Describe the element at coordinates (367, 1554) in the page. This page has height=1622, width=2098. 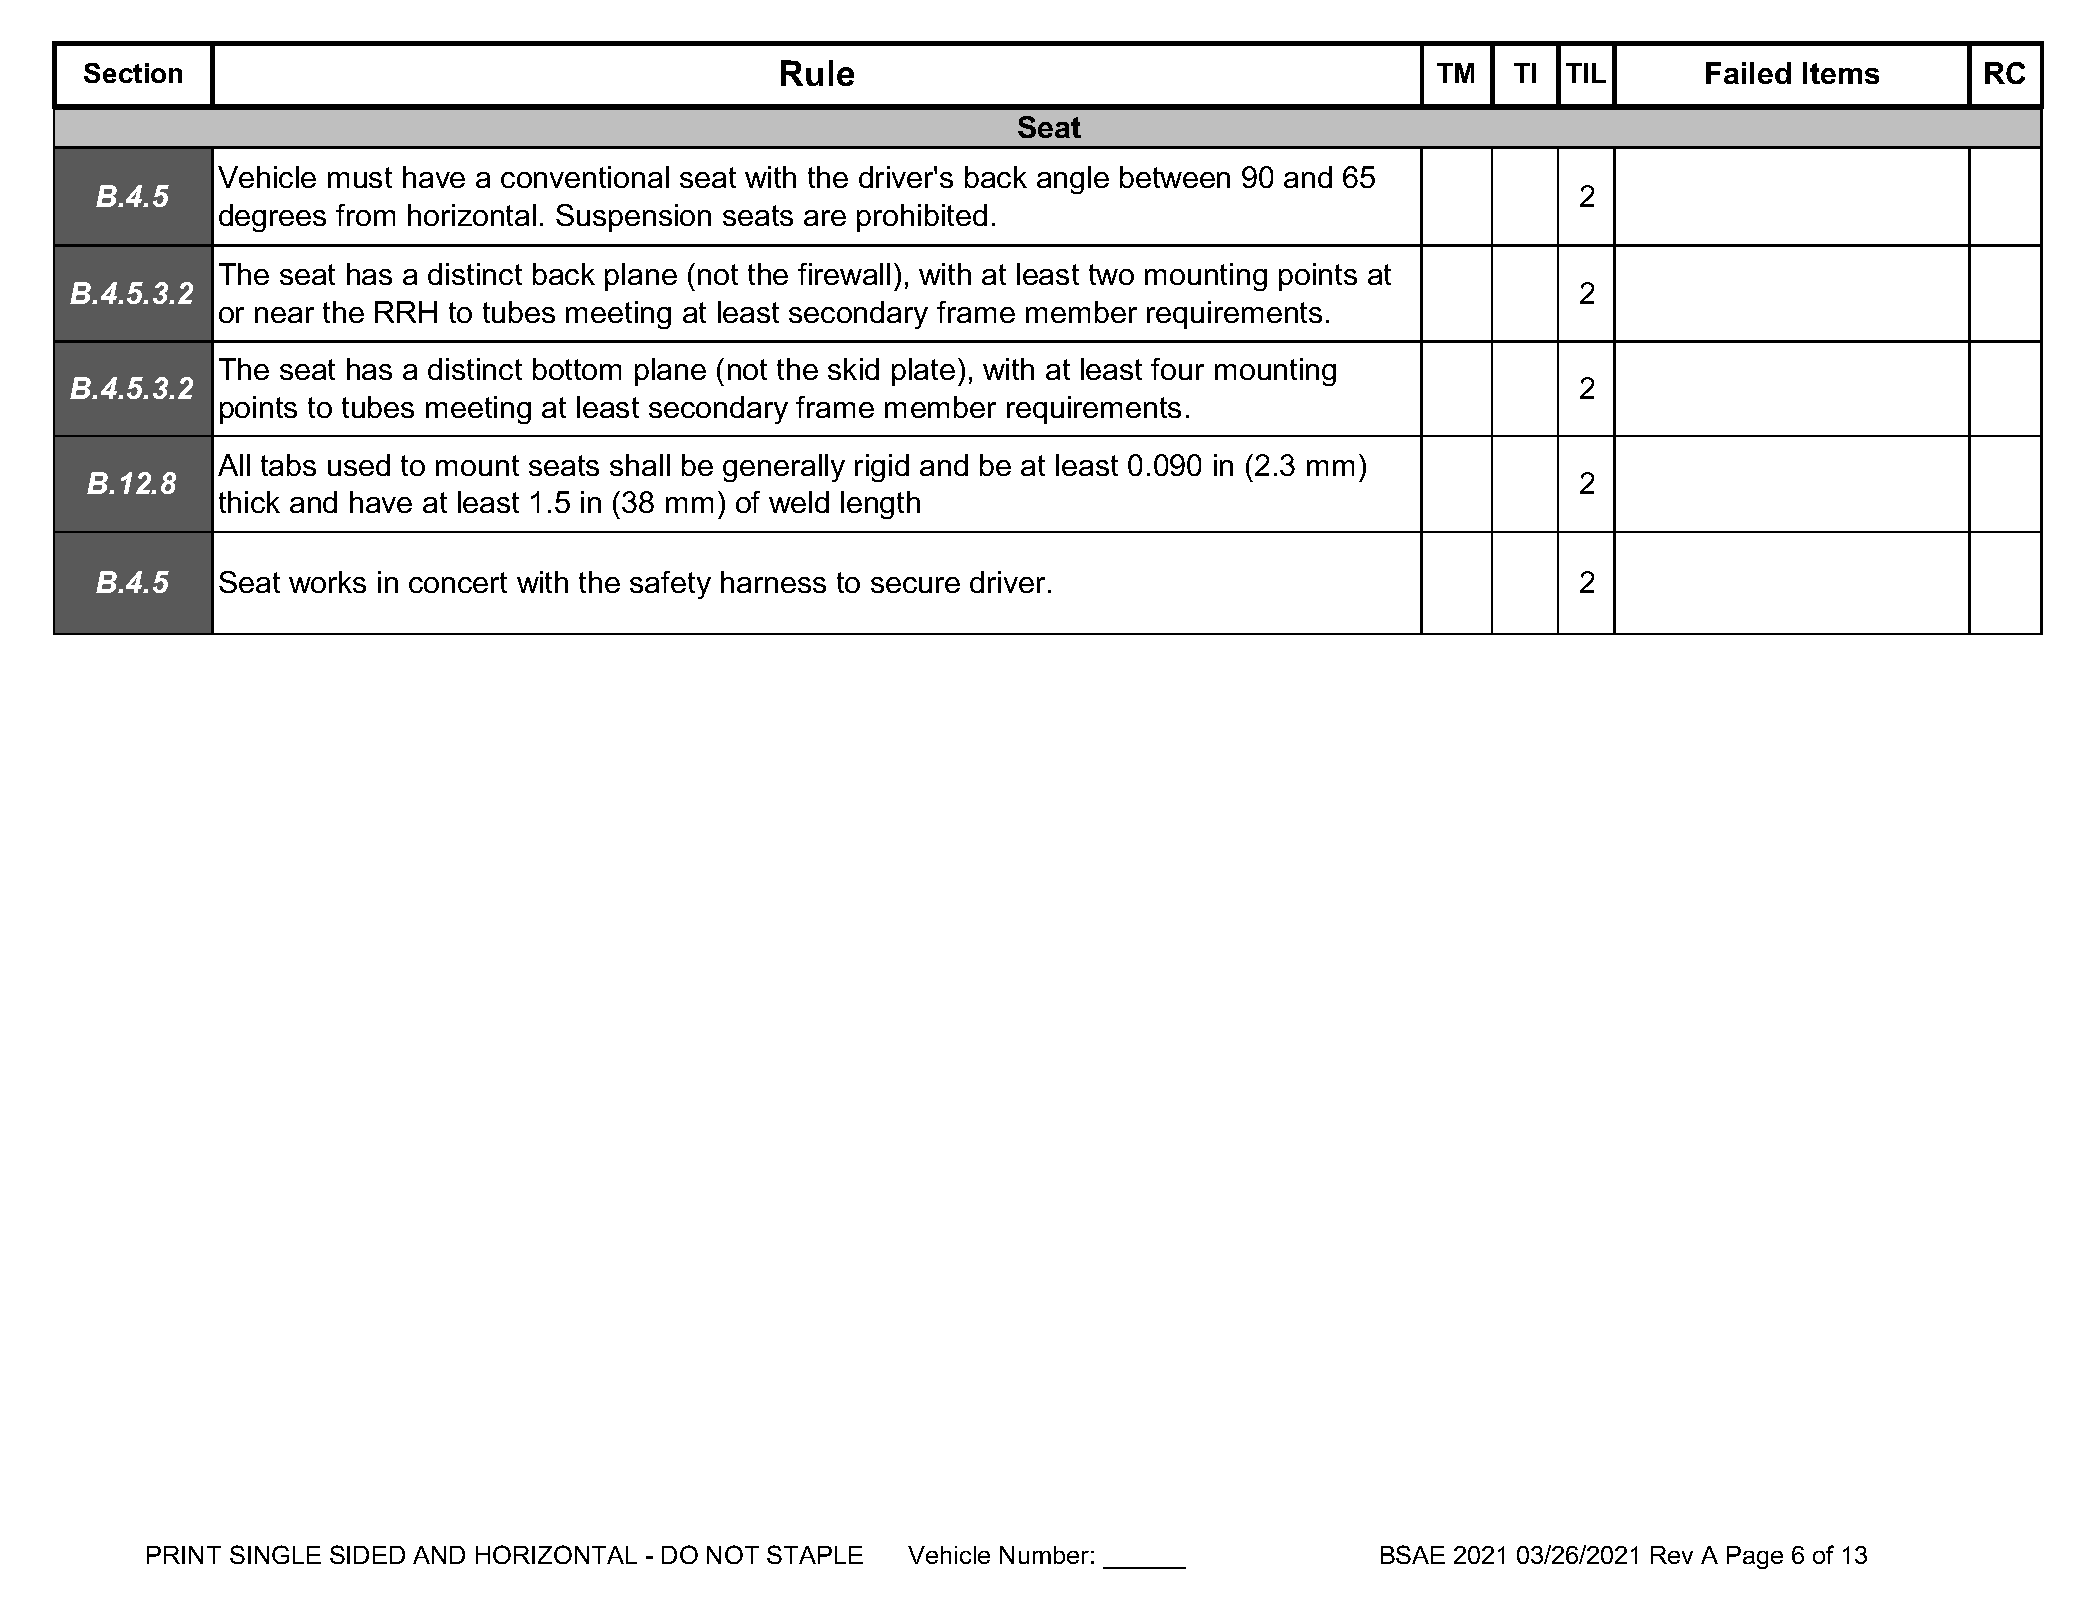
I see `SIDED` at that location.
